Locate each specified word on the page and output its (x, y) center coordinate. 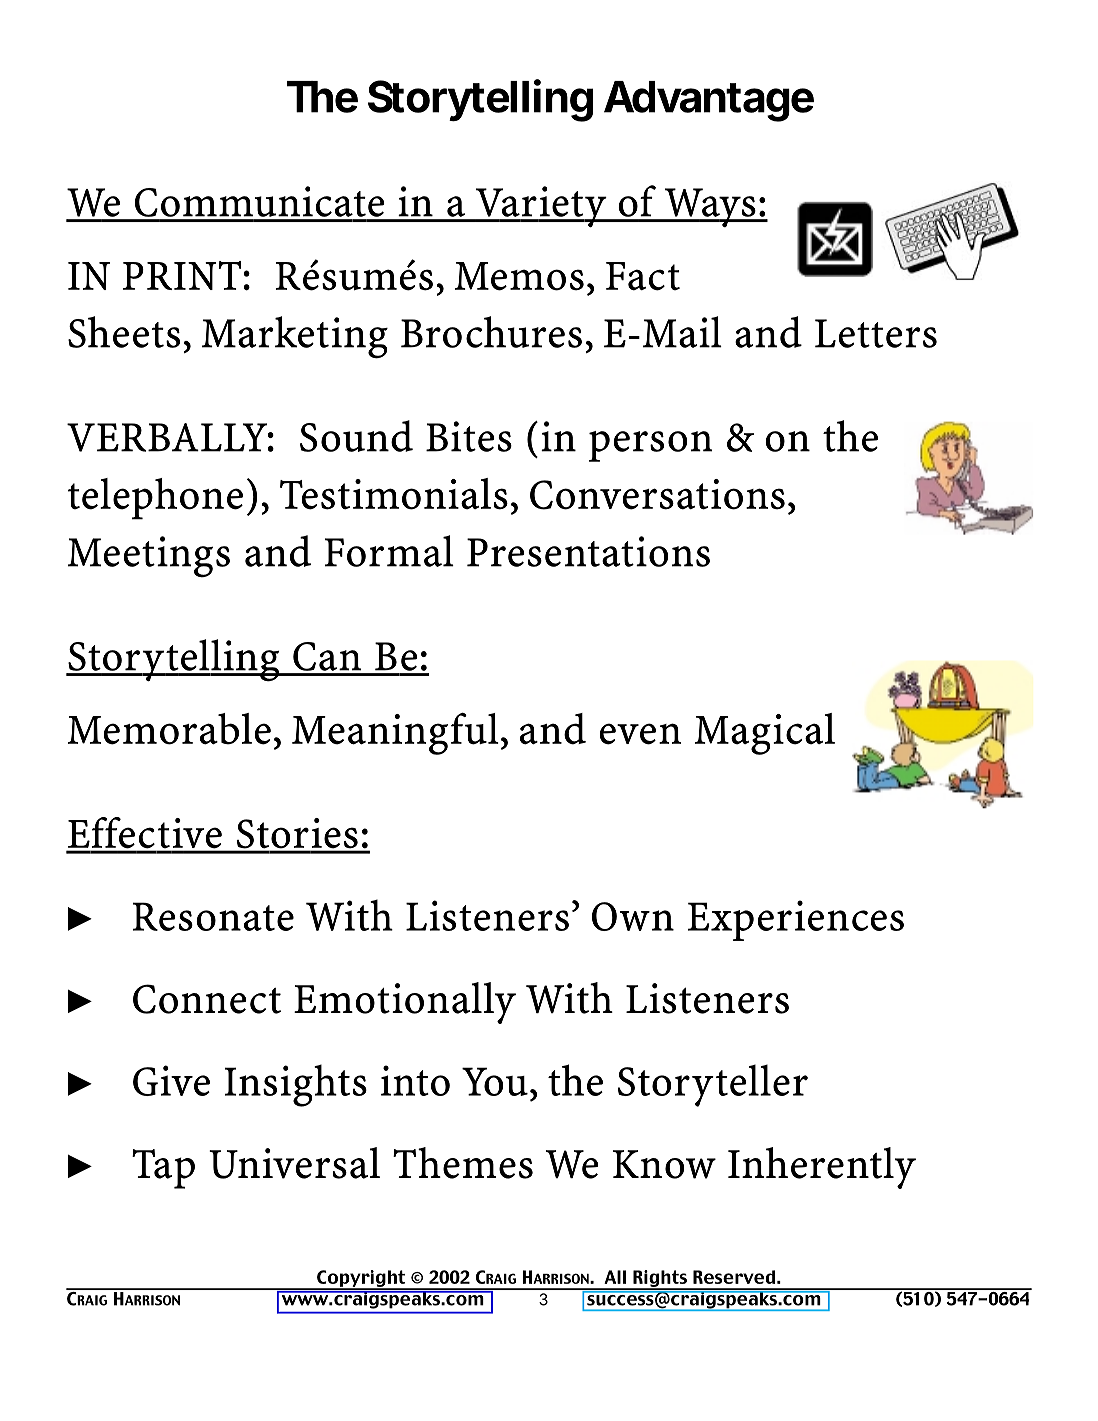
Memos (519, 276)
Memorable (169, 729)
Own (633, 916)
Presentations (588, 551)
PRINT (183, 275)
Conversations (657, 494)
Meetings (149, 557)
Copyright (361, 1279)
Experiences (796, 920)
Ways (710, 207)
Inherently (822, 1168)
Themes (463, 1163)
